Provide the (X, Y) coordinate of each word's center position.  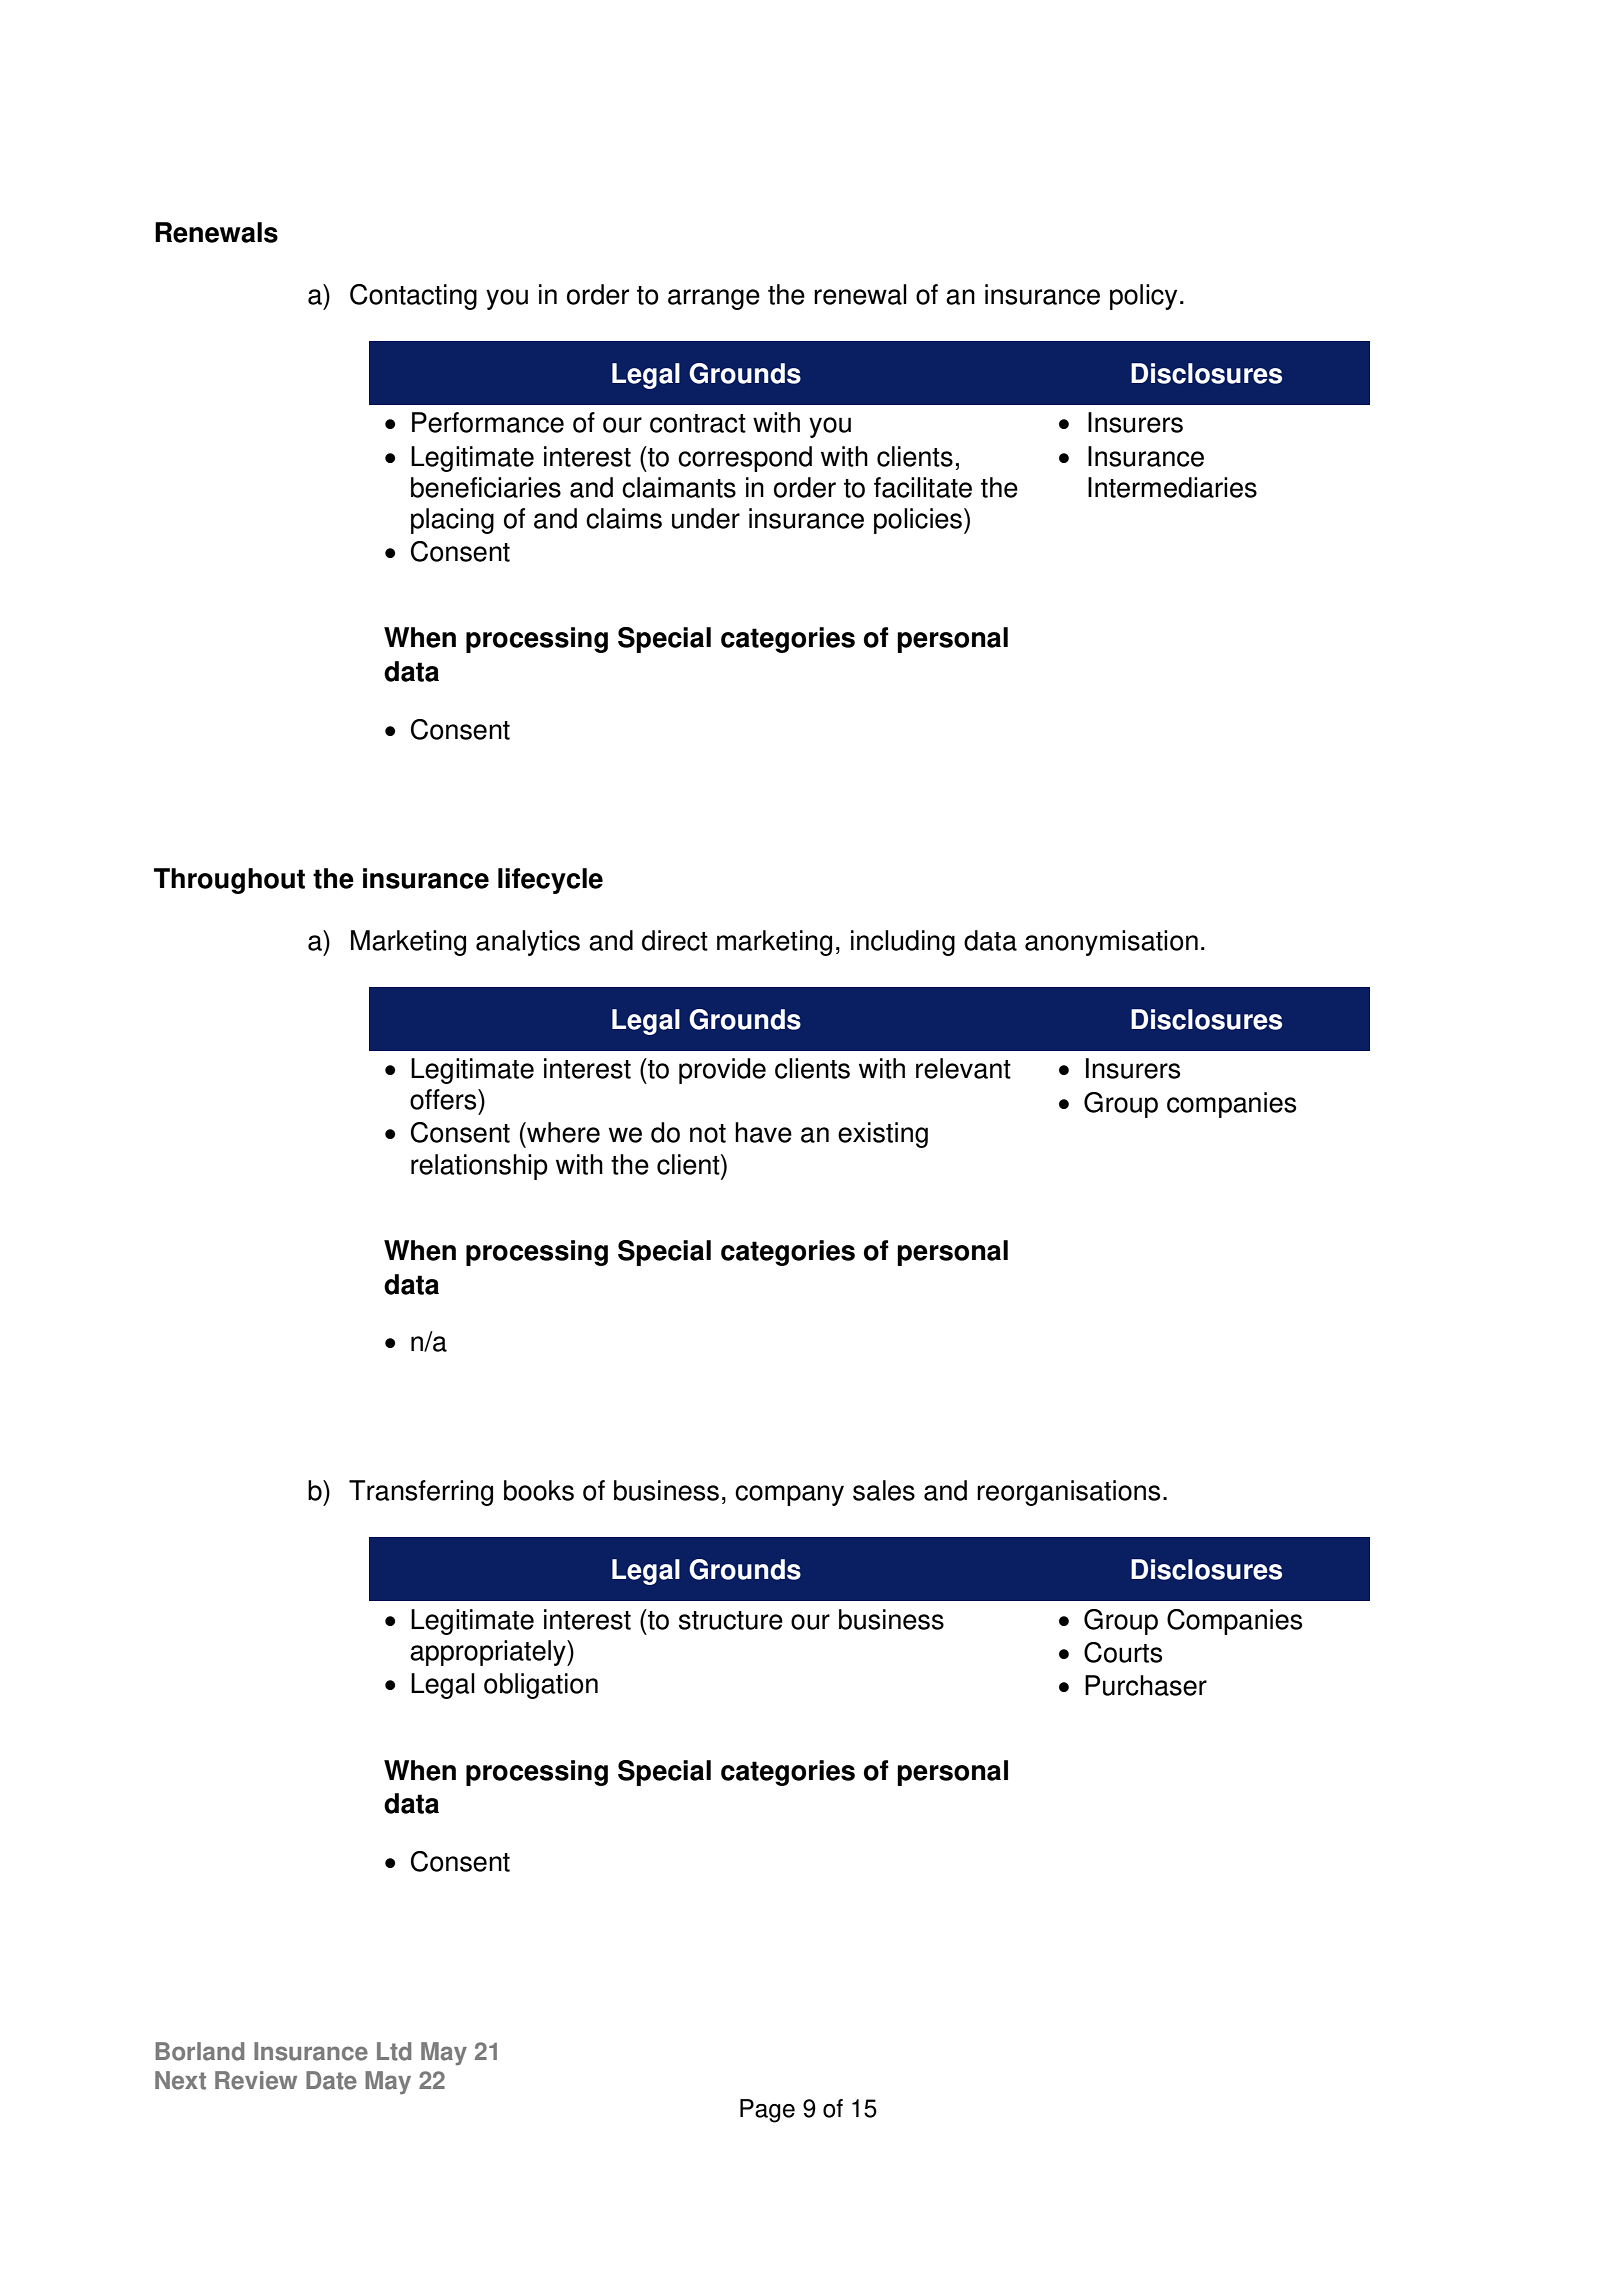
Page (767, 2111)
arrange (714, 299)
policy (1143, 297)
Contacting (413, 297)
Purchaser (1146, 1685)
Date (331, 2080)
